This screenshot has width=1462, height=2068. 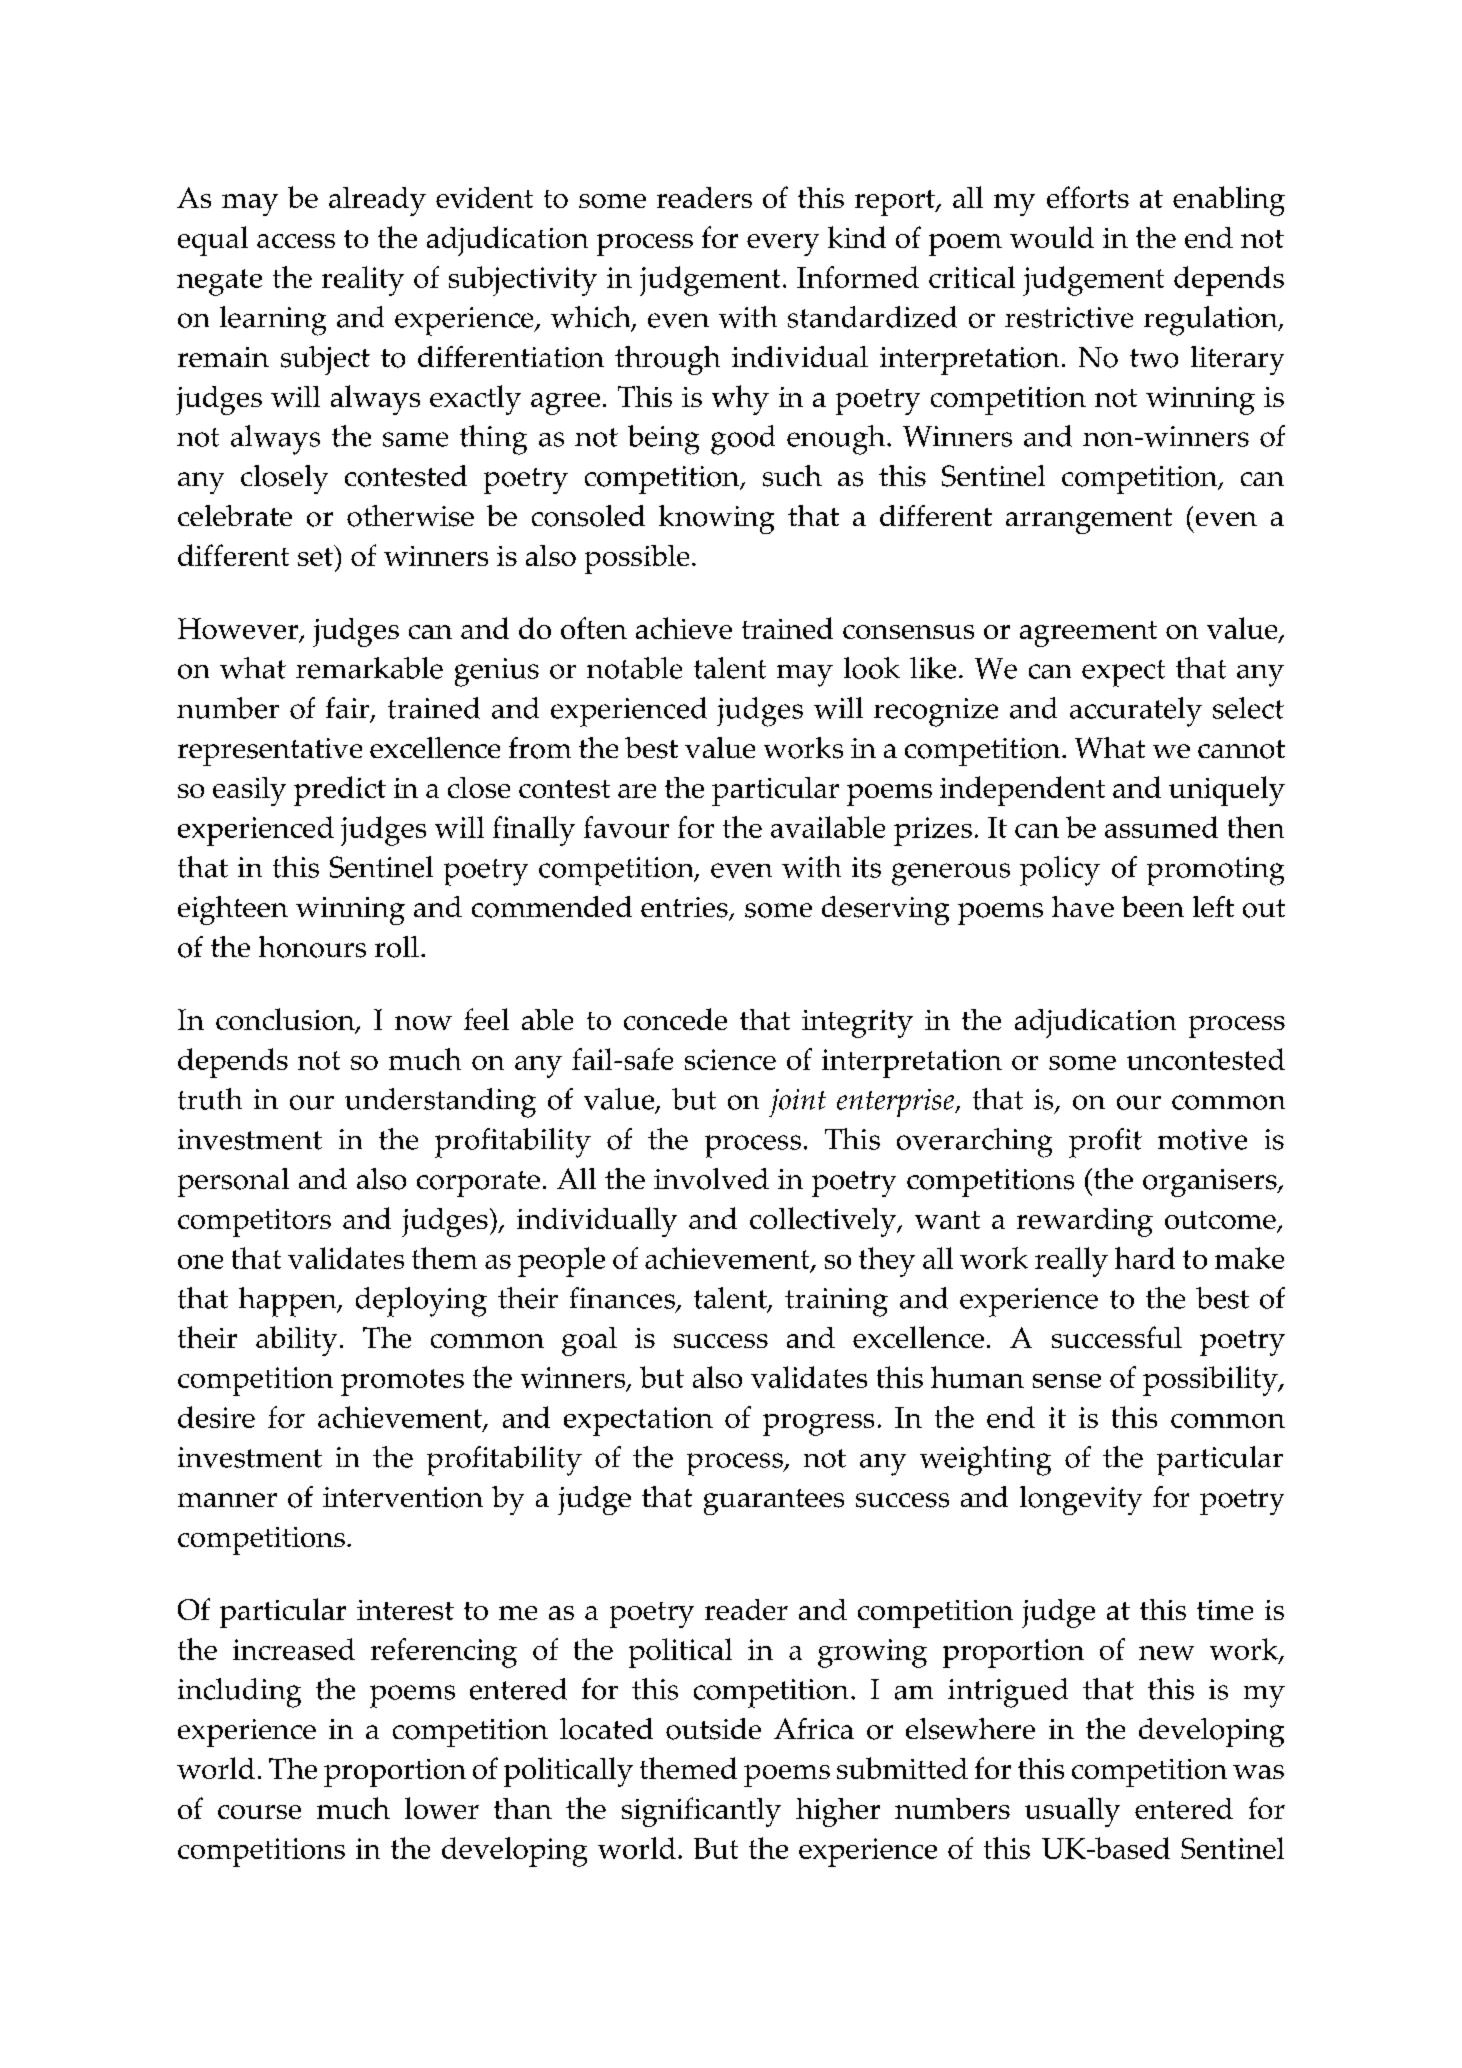 I want to click on involved, so click(x=711, y=1179).
